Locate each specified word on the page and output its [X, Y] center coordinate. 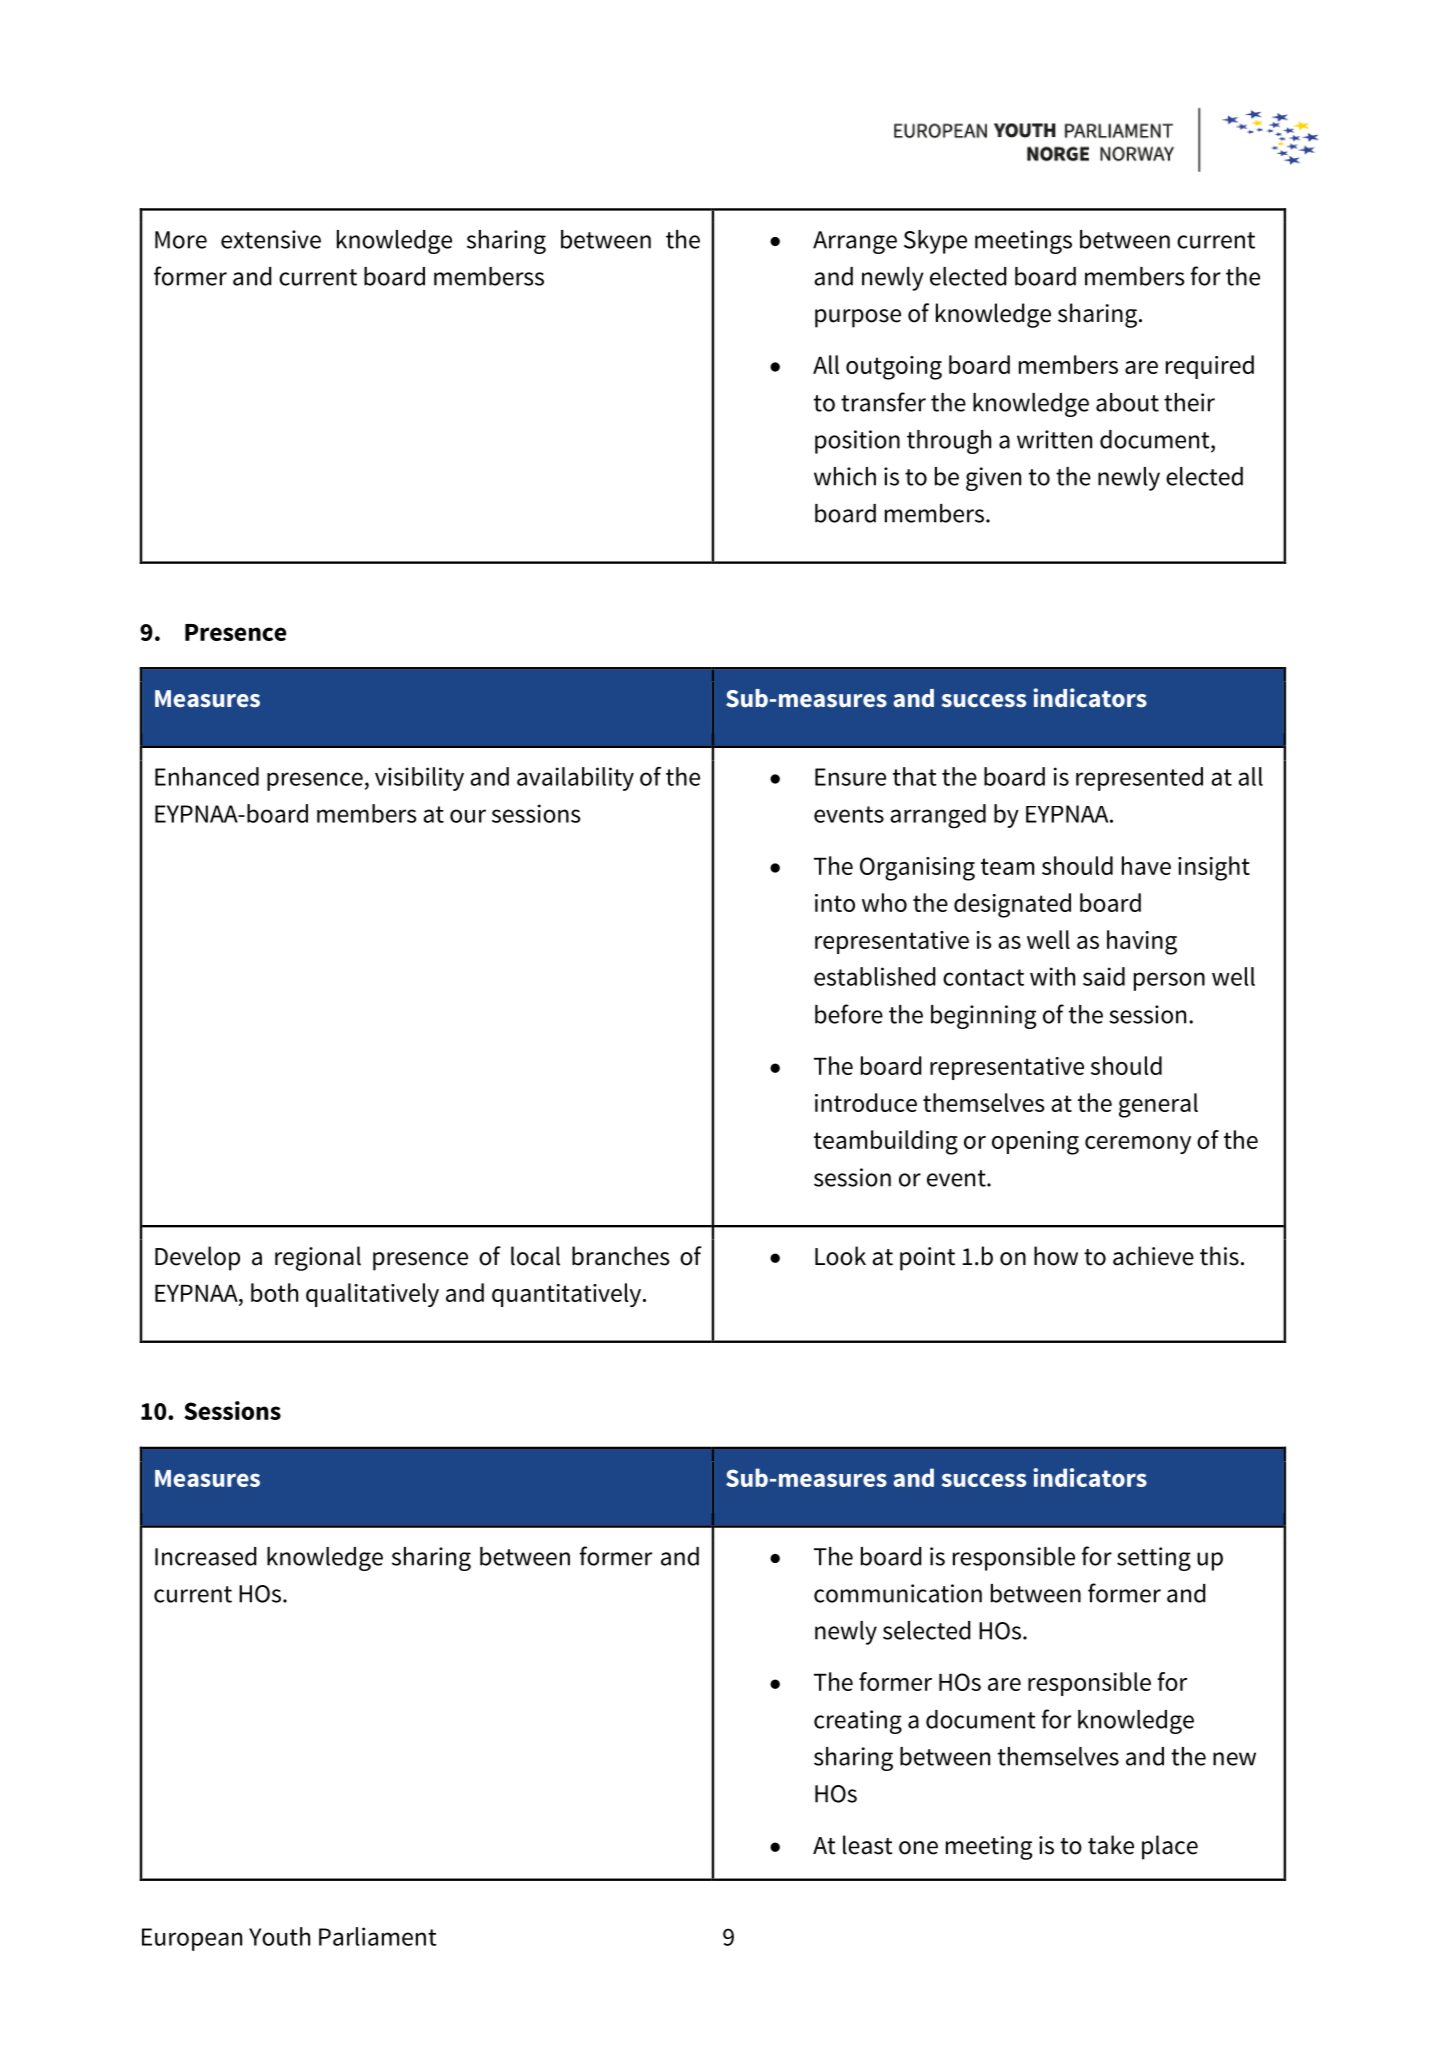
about [1127, 402]
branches [621, 1256]
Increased [206, 1556]
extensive [271, 239]
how [1056, 1256]
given [993, 479]
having [1142, 942]
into [835, 903]
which [845, 476]
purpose [858, 318]
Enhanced [207, 776]
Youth [279, 1936]
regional [318, 1258]
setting [1154, 1559]
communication [898, 1593]
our [468, 816]
